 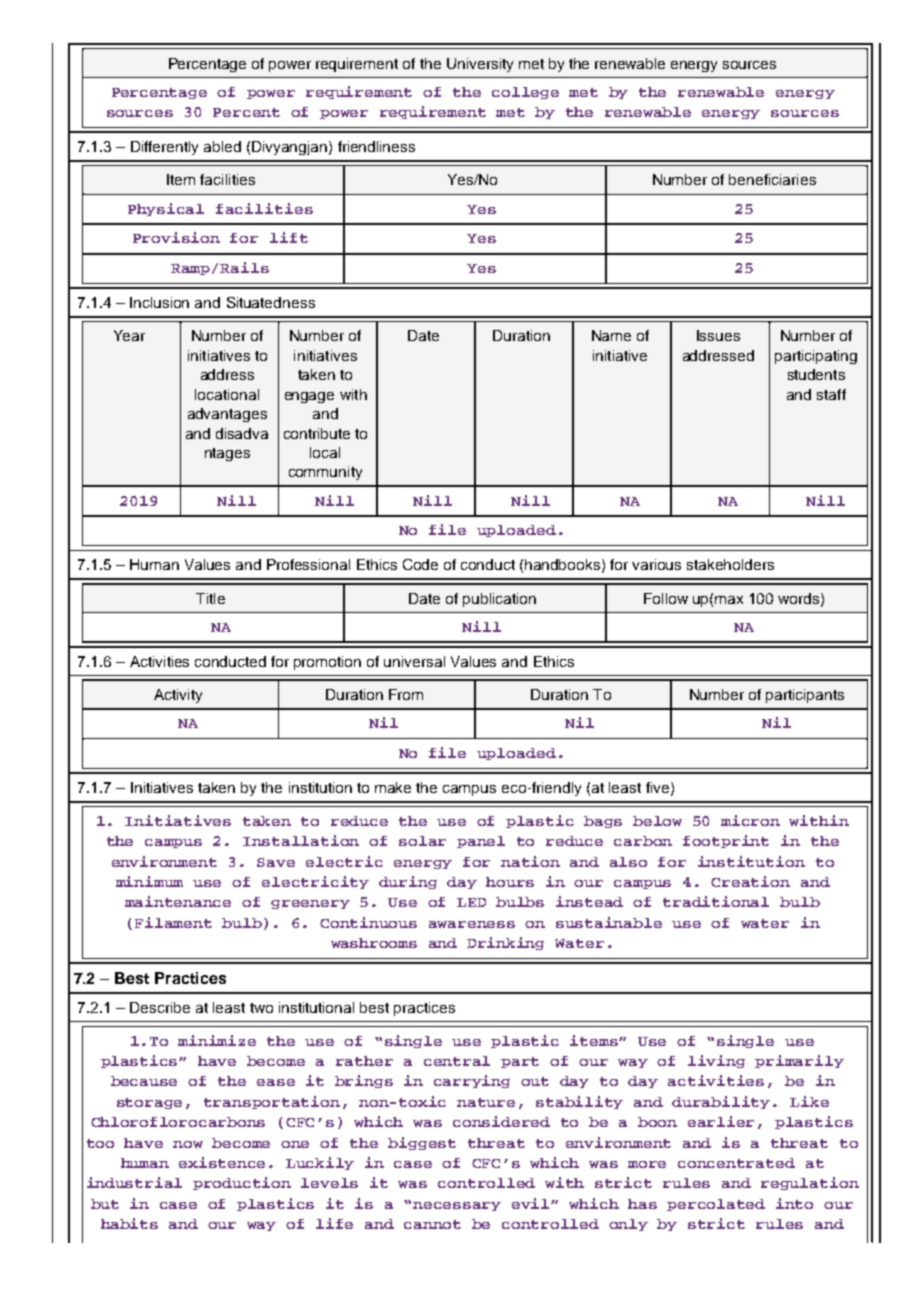 I want to click on percolated, so click(x=716, y=1205).
